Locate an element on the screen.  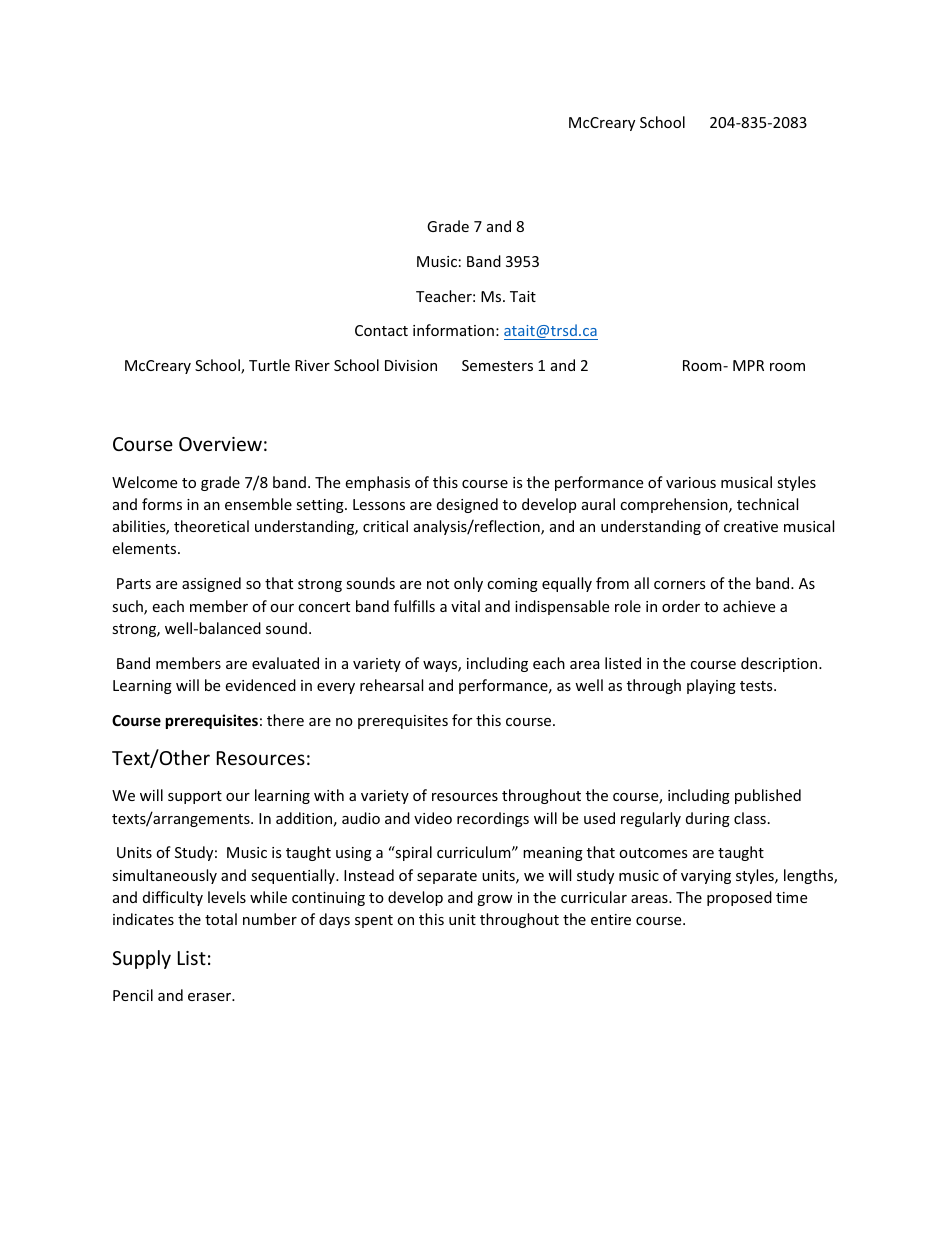
vital is located at coordinates (465, 606).
